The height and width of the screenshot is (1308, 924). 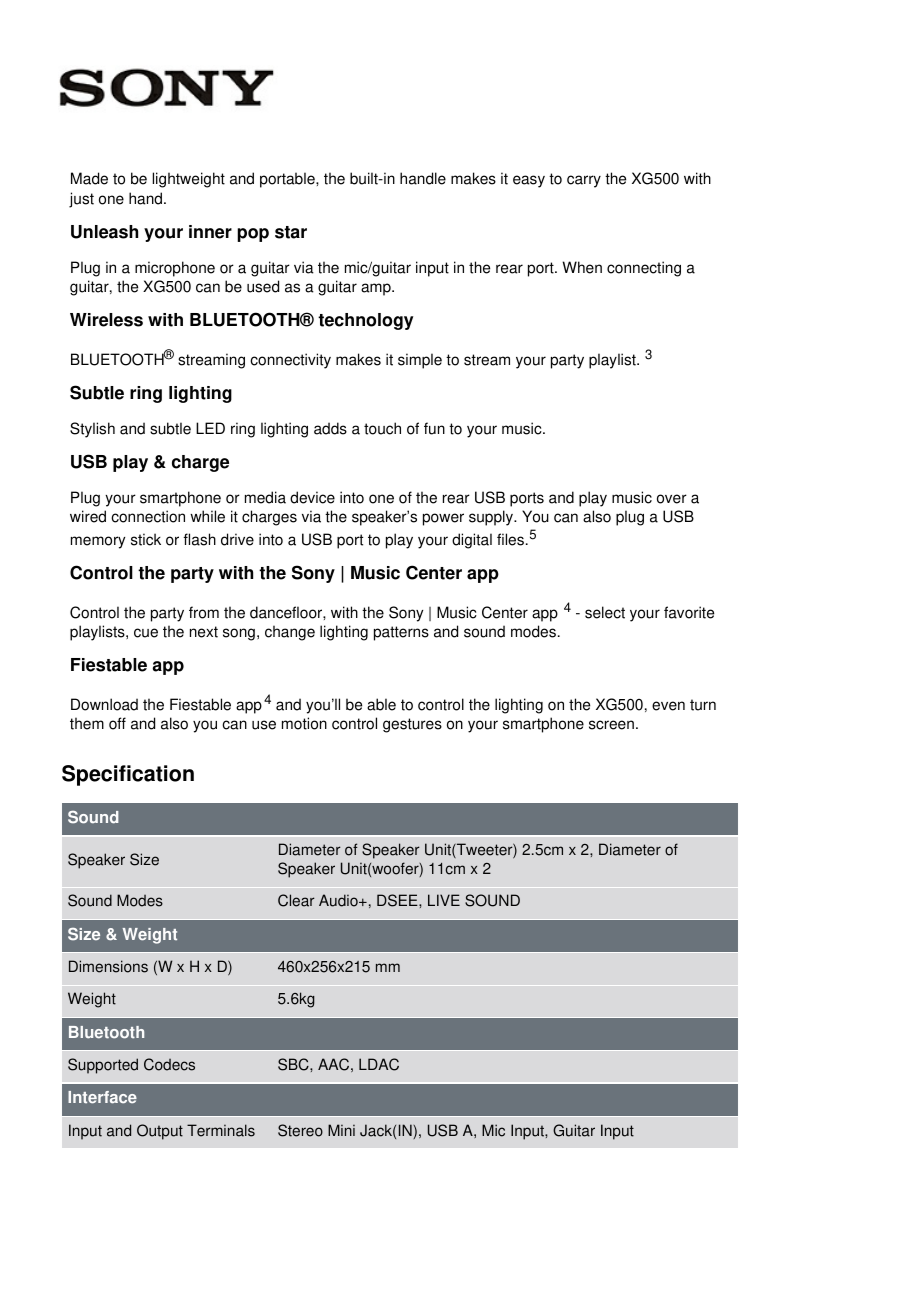 I want to click on select, so click(x=605, y=612).
